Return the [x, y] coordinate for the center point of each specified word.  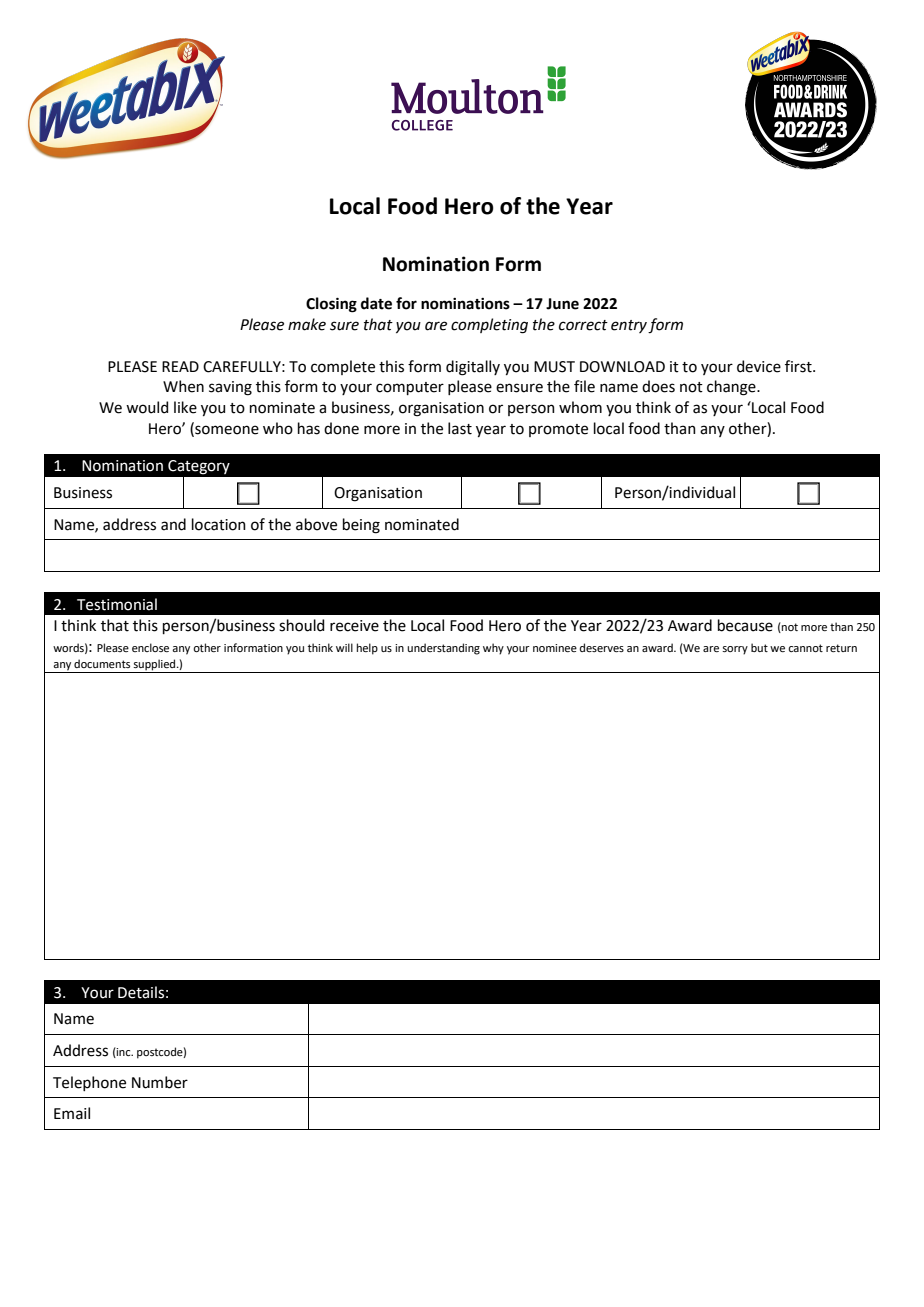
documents [102, 663]
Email [72, 1113]
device [759, 366]
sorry [735, 650]
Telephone [89, 1083]
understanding [443, 649]
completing [489, 326]
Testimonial [117, 604]
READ [180, 366]
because [745, 625]
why [493, 649]
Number [160, 1082]
